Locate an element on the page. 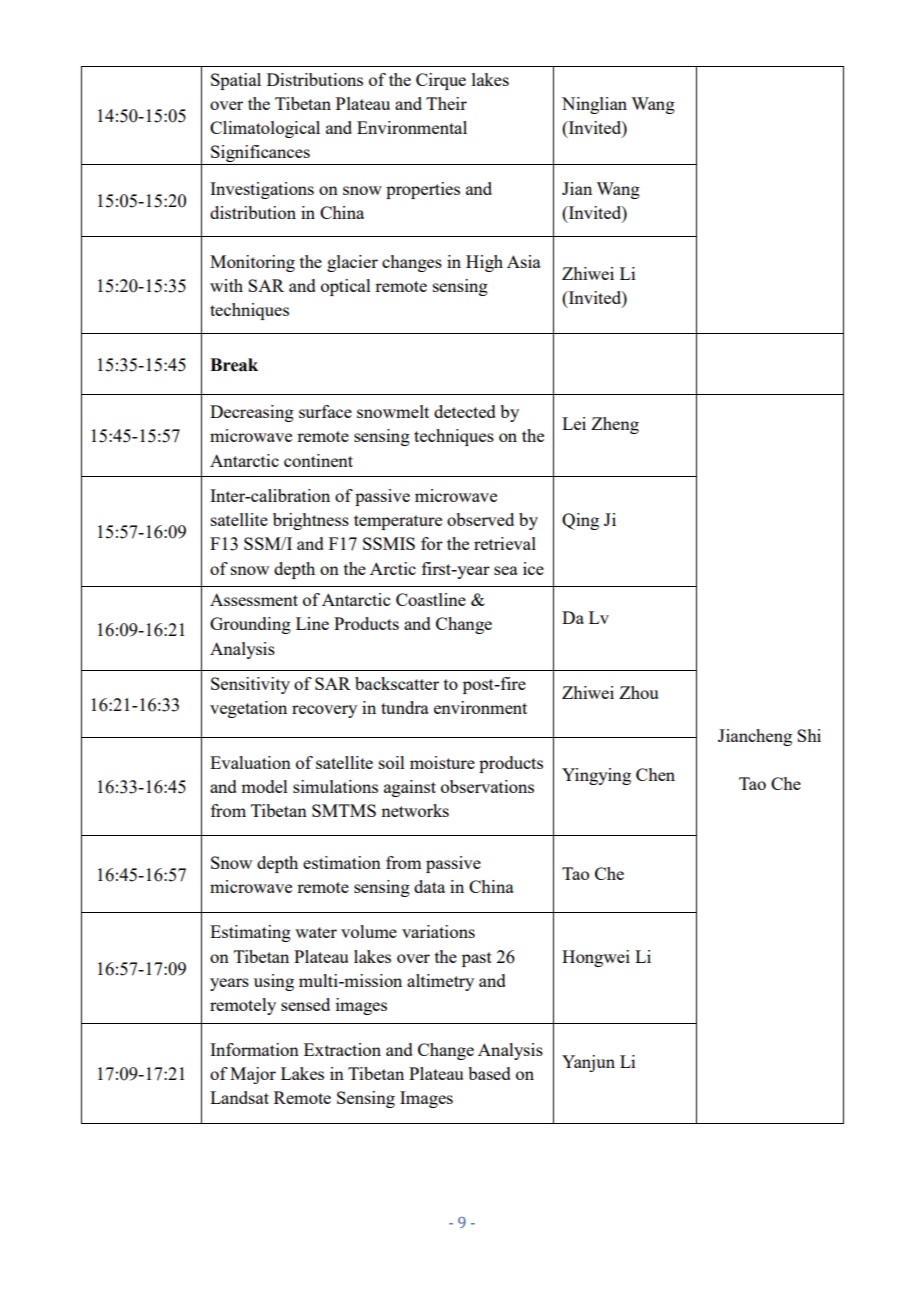 This document has height=1308, width=924. Climatological is located at coordinates (265, 129).
